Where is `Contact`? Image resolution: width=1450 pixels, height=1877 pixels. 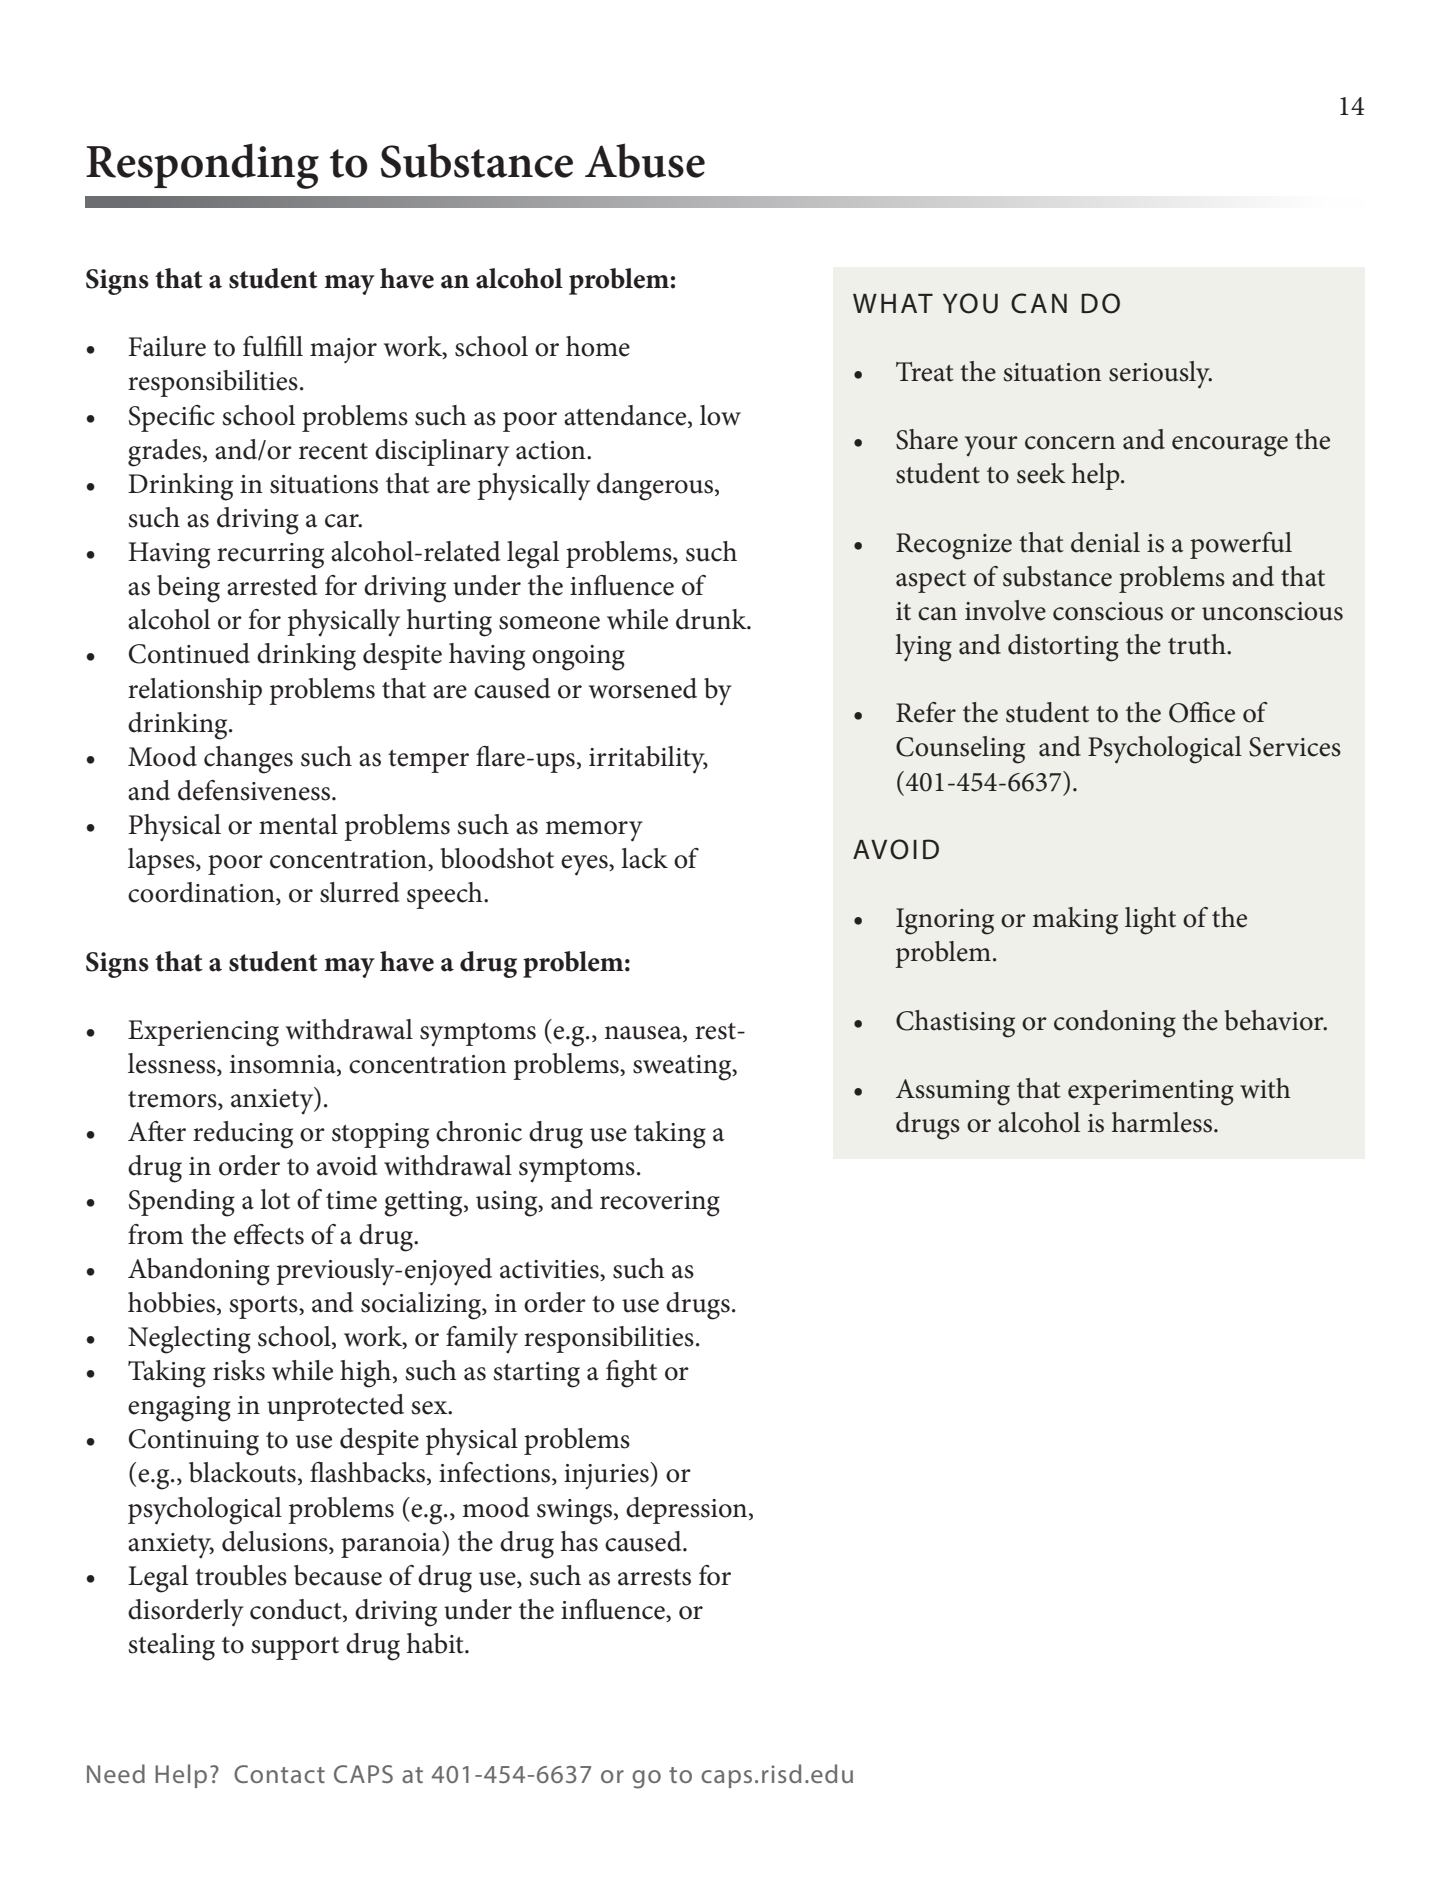
Contact is located at coordinates (279, 1774).
